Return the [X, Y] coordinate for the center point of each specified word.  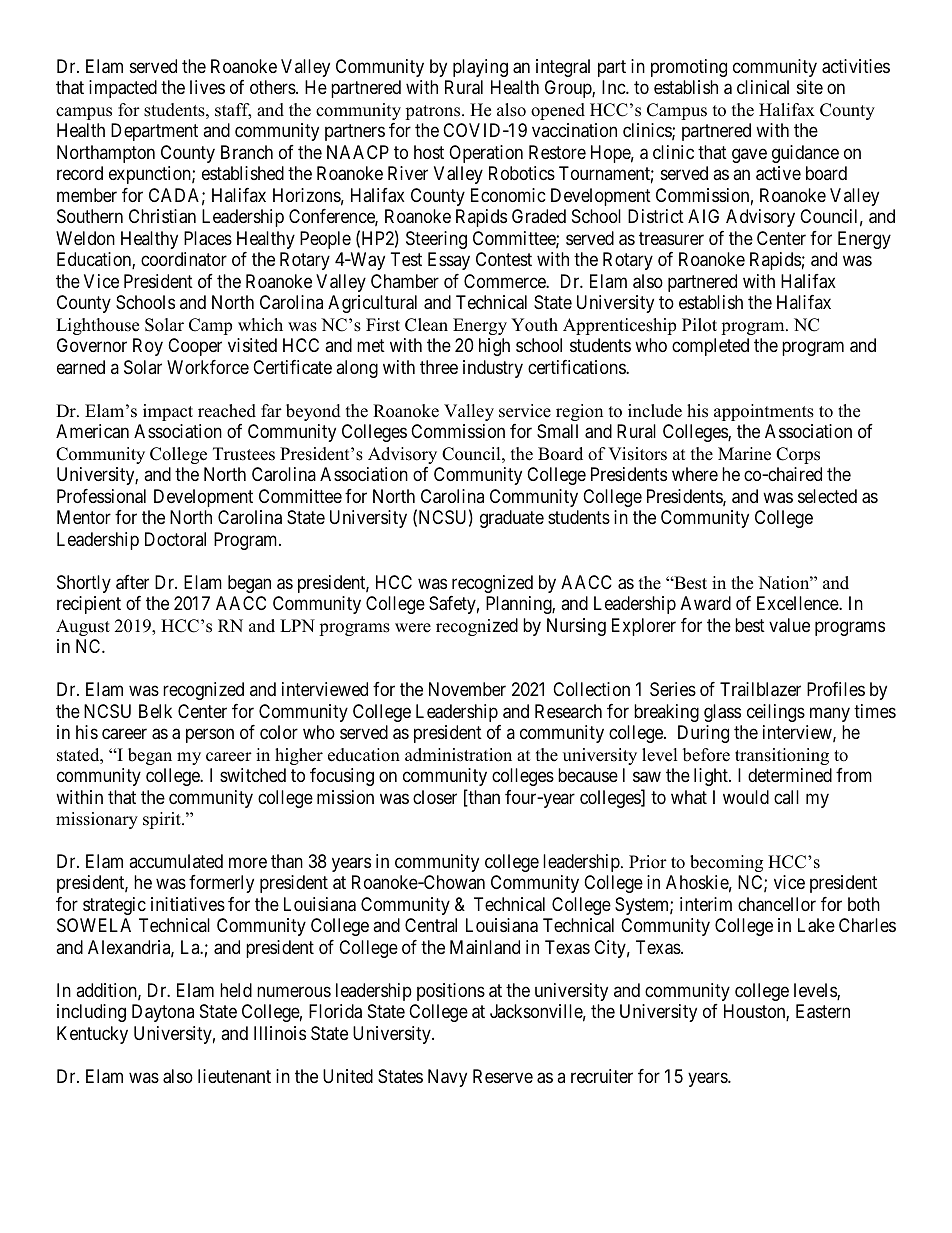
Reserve [503, 1076]
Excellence [798, 603]
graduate [512, 519]
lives [207, 87]
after [132, 582]
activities [856, 66]
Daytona [163, 1013]
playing [480, 68]
